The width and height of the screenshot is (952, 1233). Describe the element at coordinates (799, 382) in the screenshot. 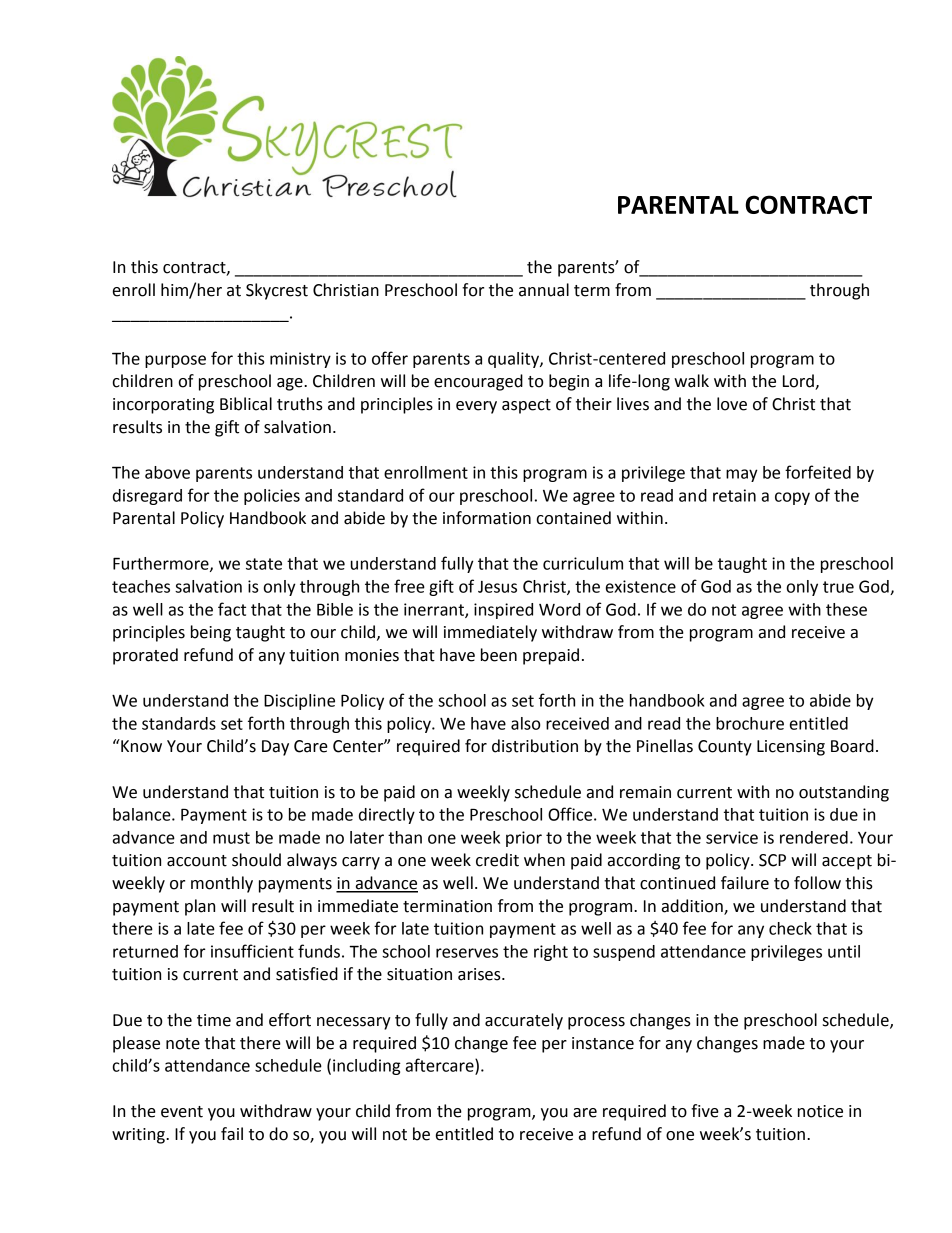

I see `Lord` at that location.
